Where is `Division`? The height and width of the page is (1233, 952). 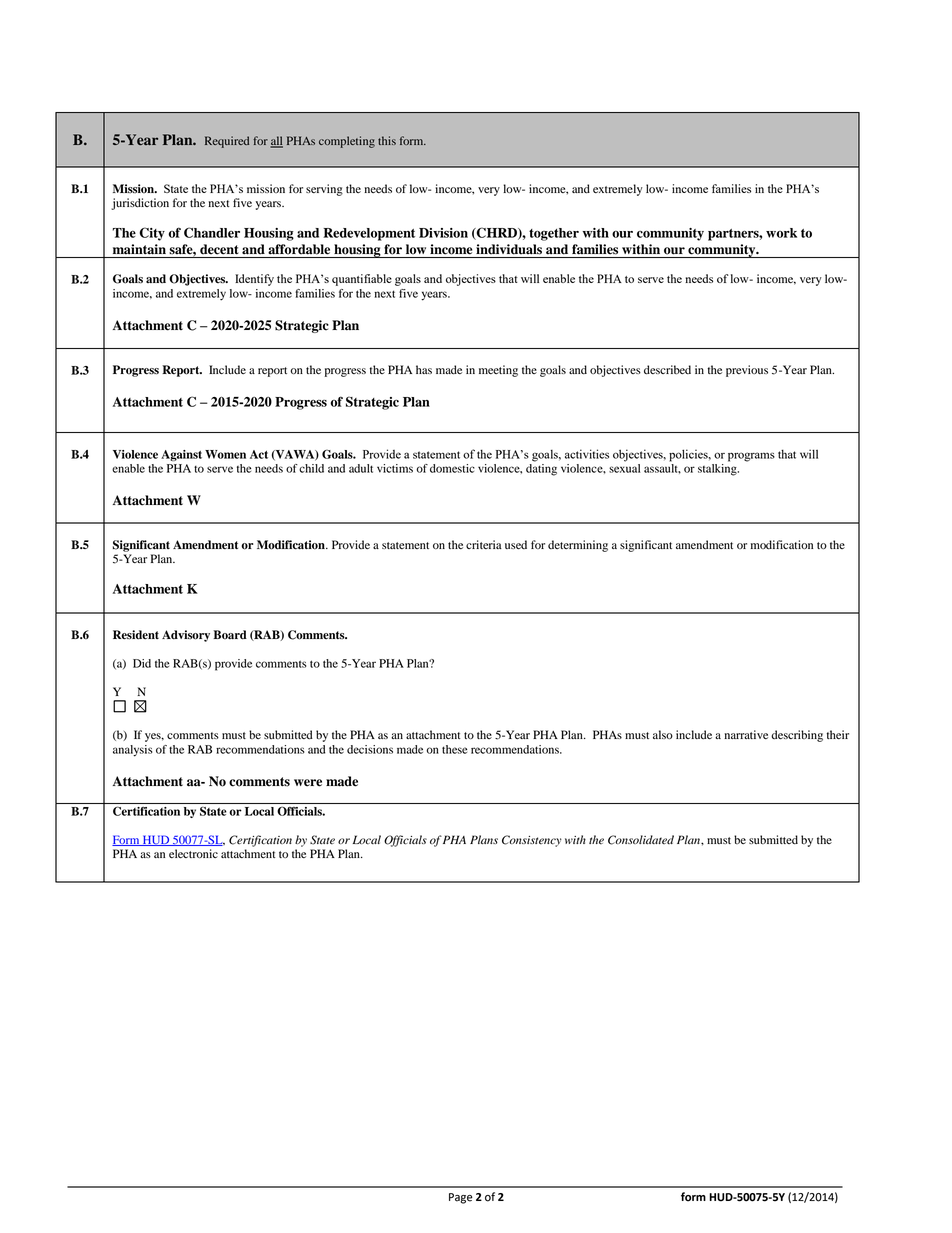
Division is located at coordinates (443, 233).
